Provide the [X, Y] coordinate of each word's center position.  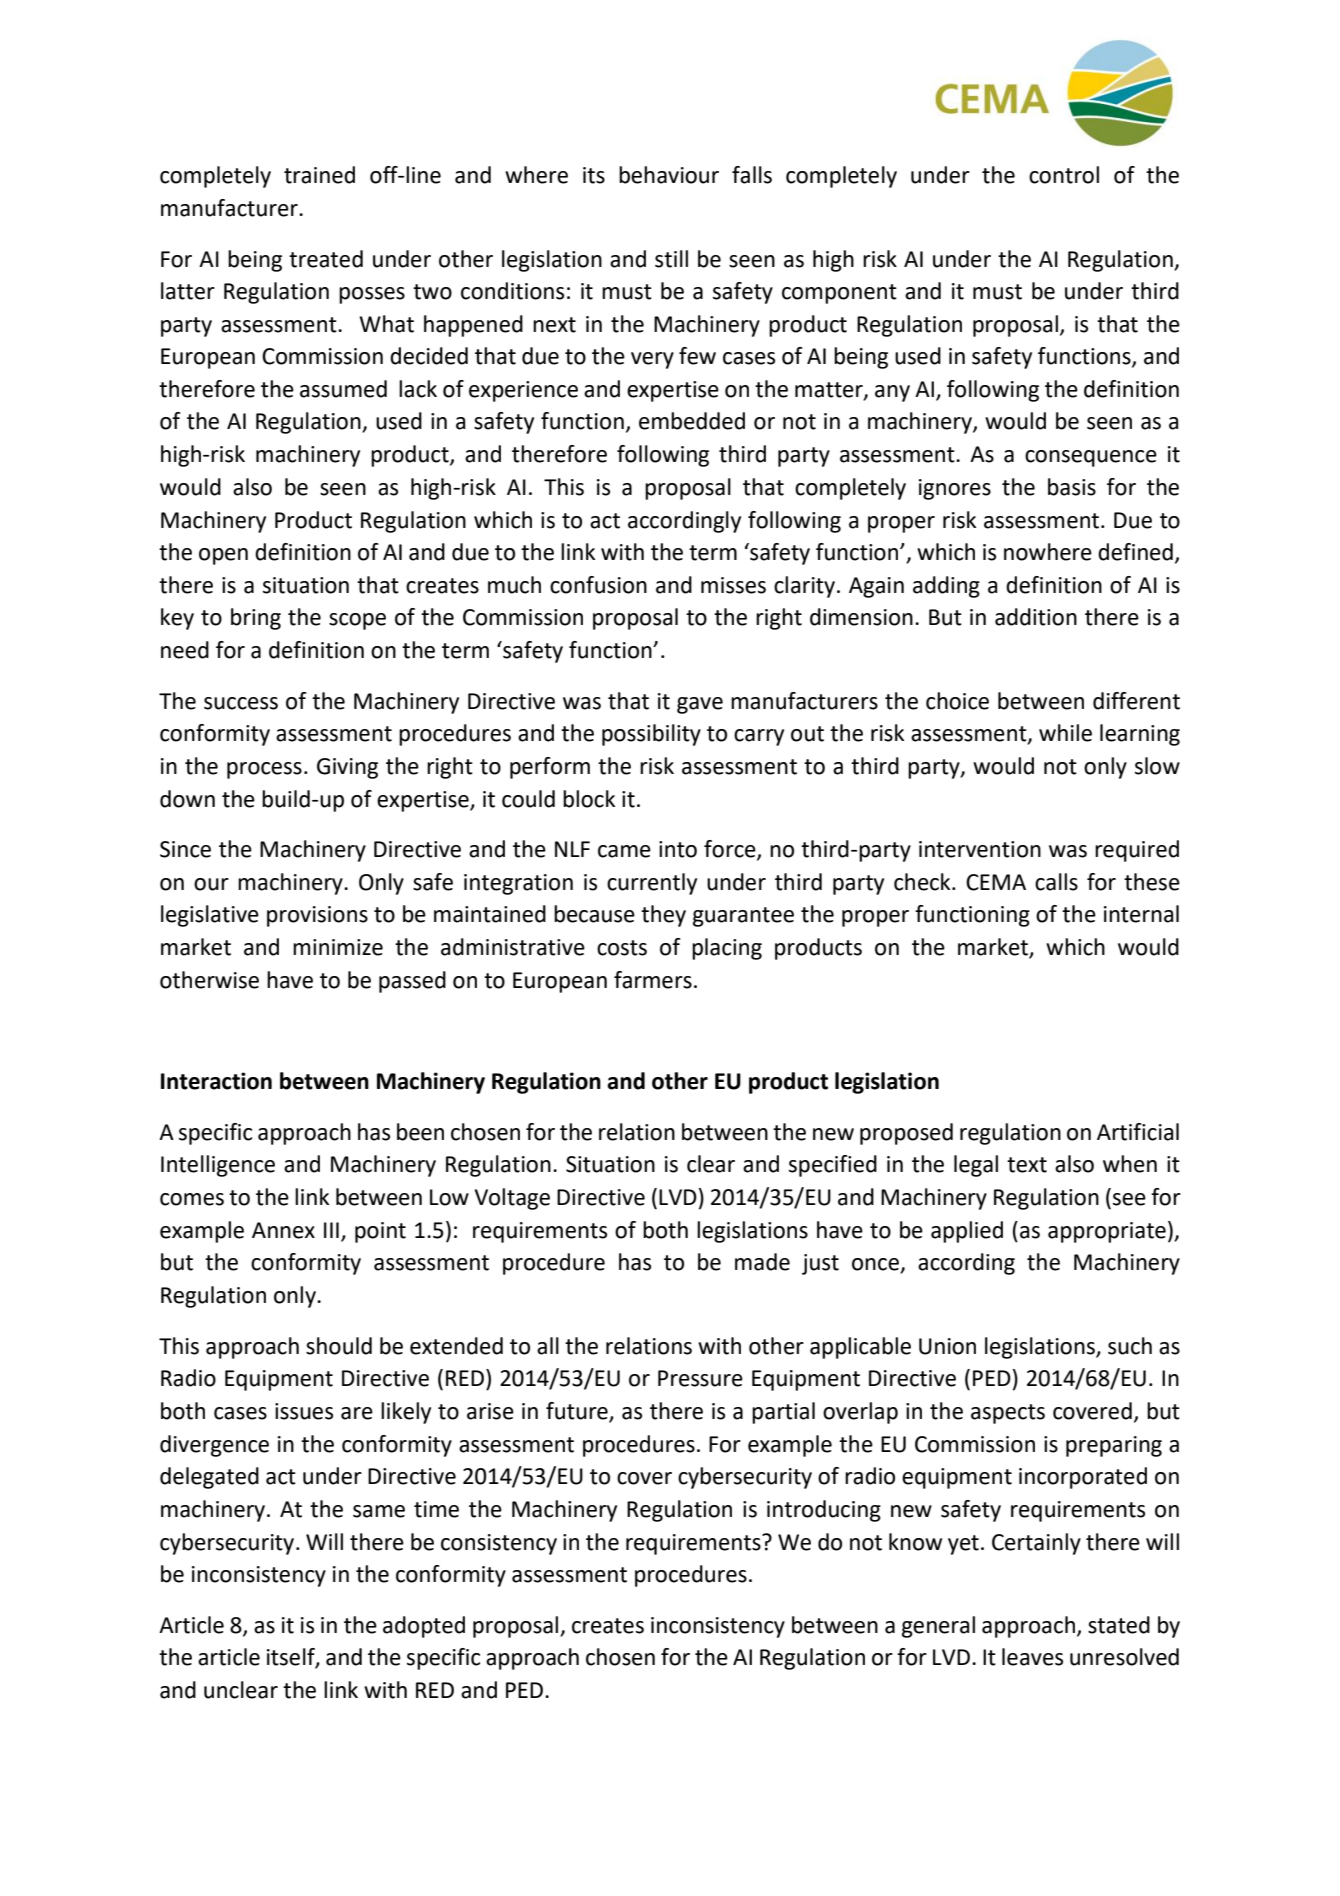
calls [1056, 882]
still [671, 259]
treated [326, 259]
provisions [317, 916]
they [663, 916]
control [1064, 175]
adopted [424, 1627]
